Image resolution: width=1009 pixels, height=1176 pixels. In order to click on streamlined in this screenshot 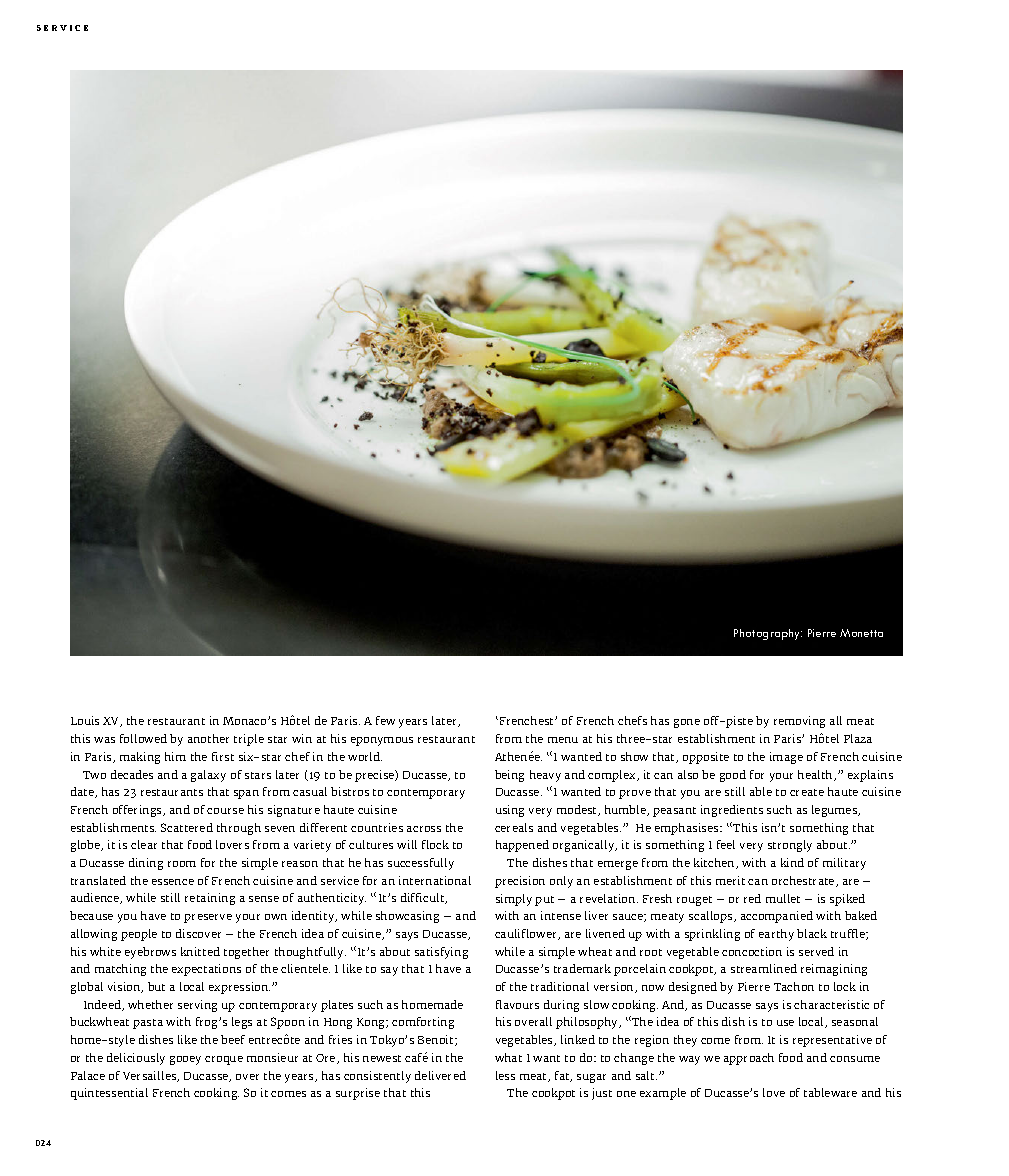, I will do `click(764, 968)`.
